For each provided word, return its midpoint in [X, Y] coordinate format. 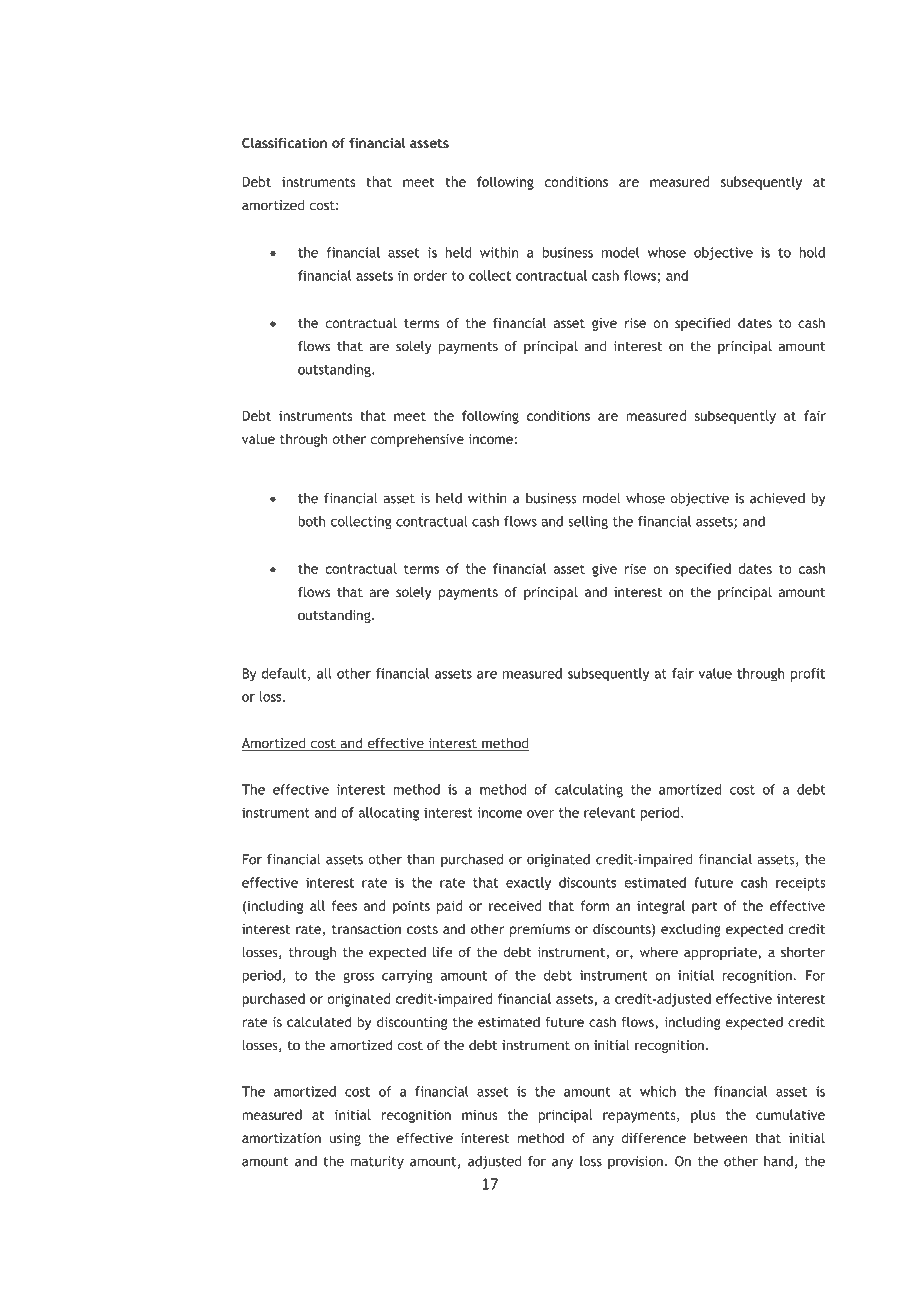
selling [588, 523]
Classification [284, 142]
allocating [388, 814]
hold [812, 252]
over [540, 814]
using [345, 1139]
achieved [777, 498]
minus [479, 1115]
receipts [801, 884]
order [430, 275]
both [312, 521]
